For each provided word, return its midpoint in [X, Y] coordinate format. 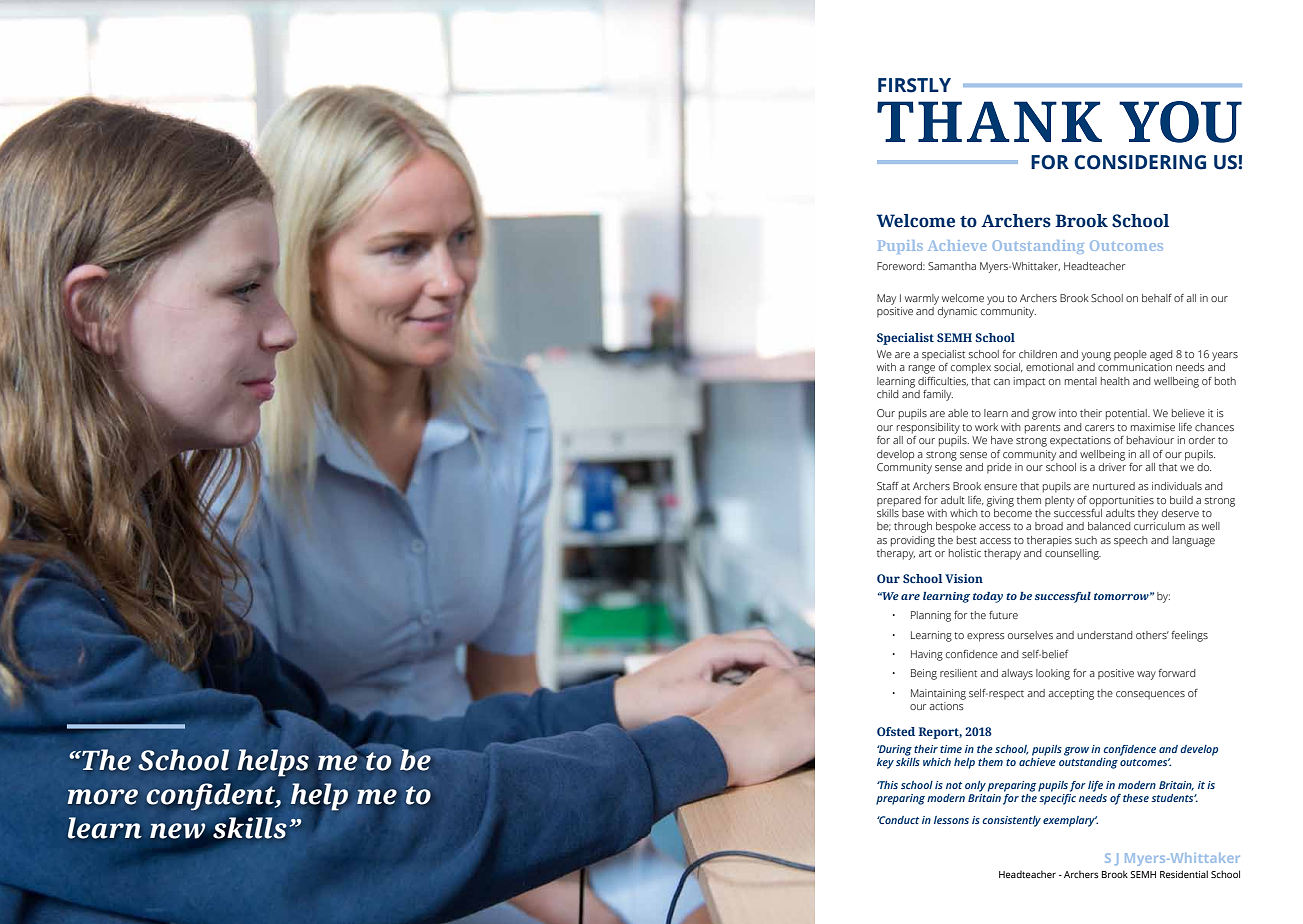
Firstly [914, 85]
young [1096, 356]
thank [989, 121]
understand [1105, 635]
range [922, 369]
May [886, 299]
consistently [1011, 821]
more [102, 797]
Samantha [952, 266]
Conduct [898, 820]
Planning [931, 616]
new [177, 831]
